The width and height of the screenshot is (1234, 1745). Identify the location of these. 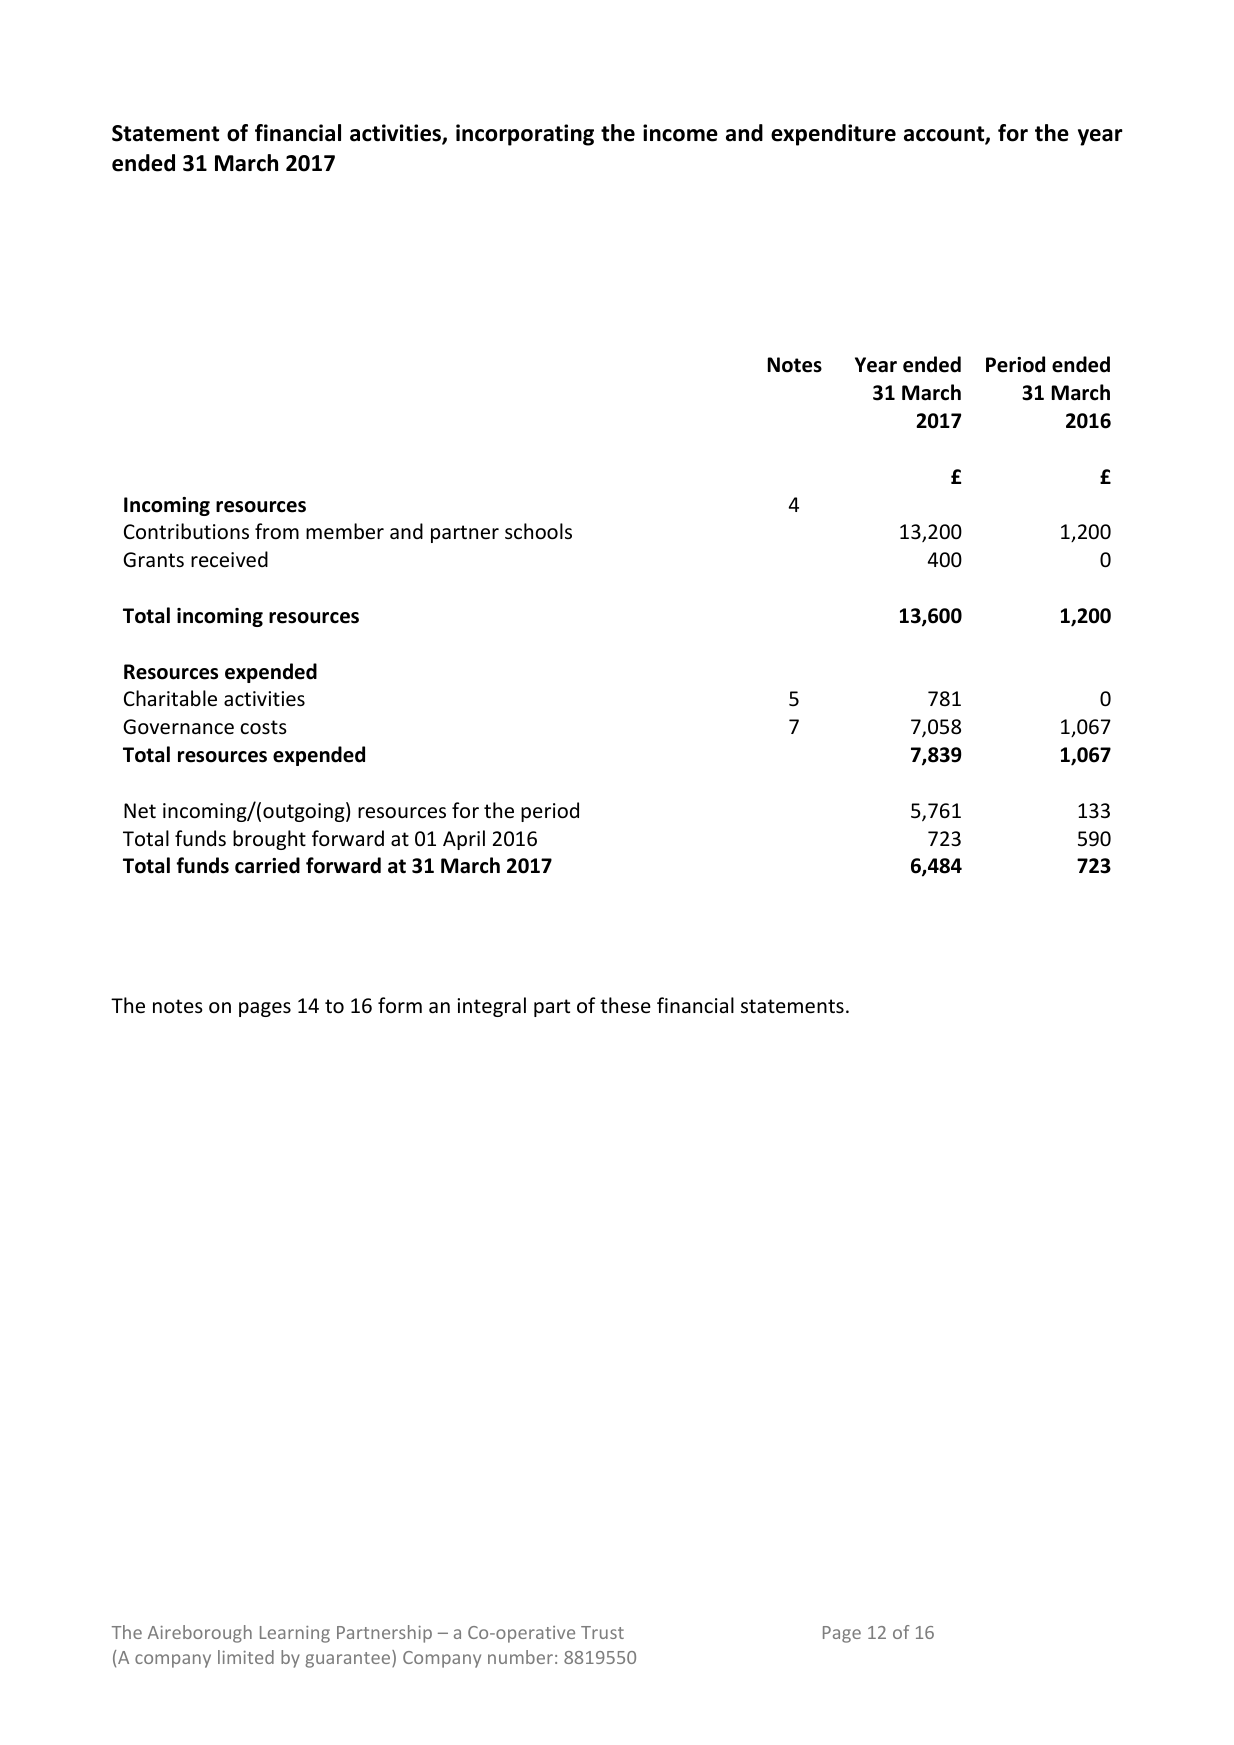
(625, 1005).
